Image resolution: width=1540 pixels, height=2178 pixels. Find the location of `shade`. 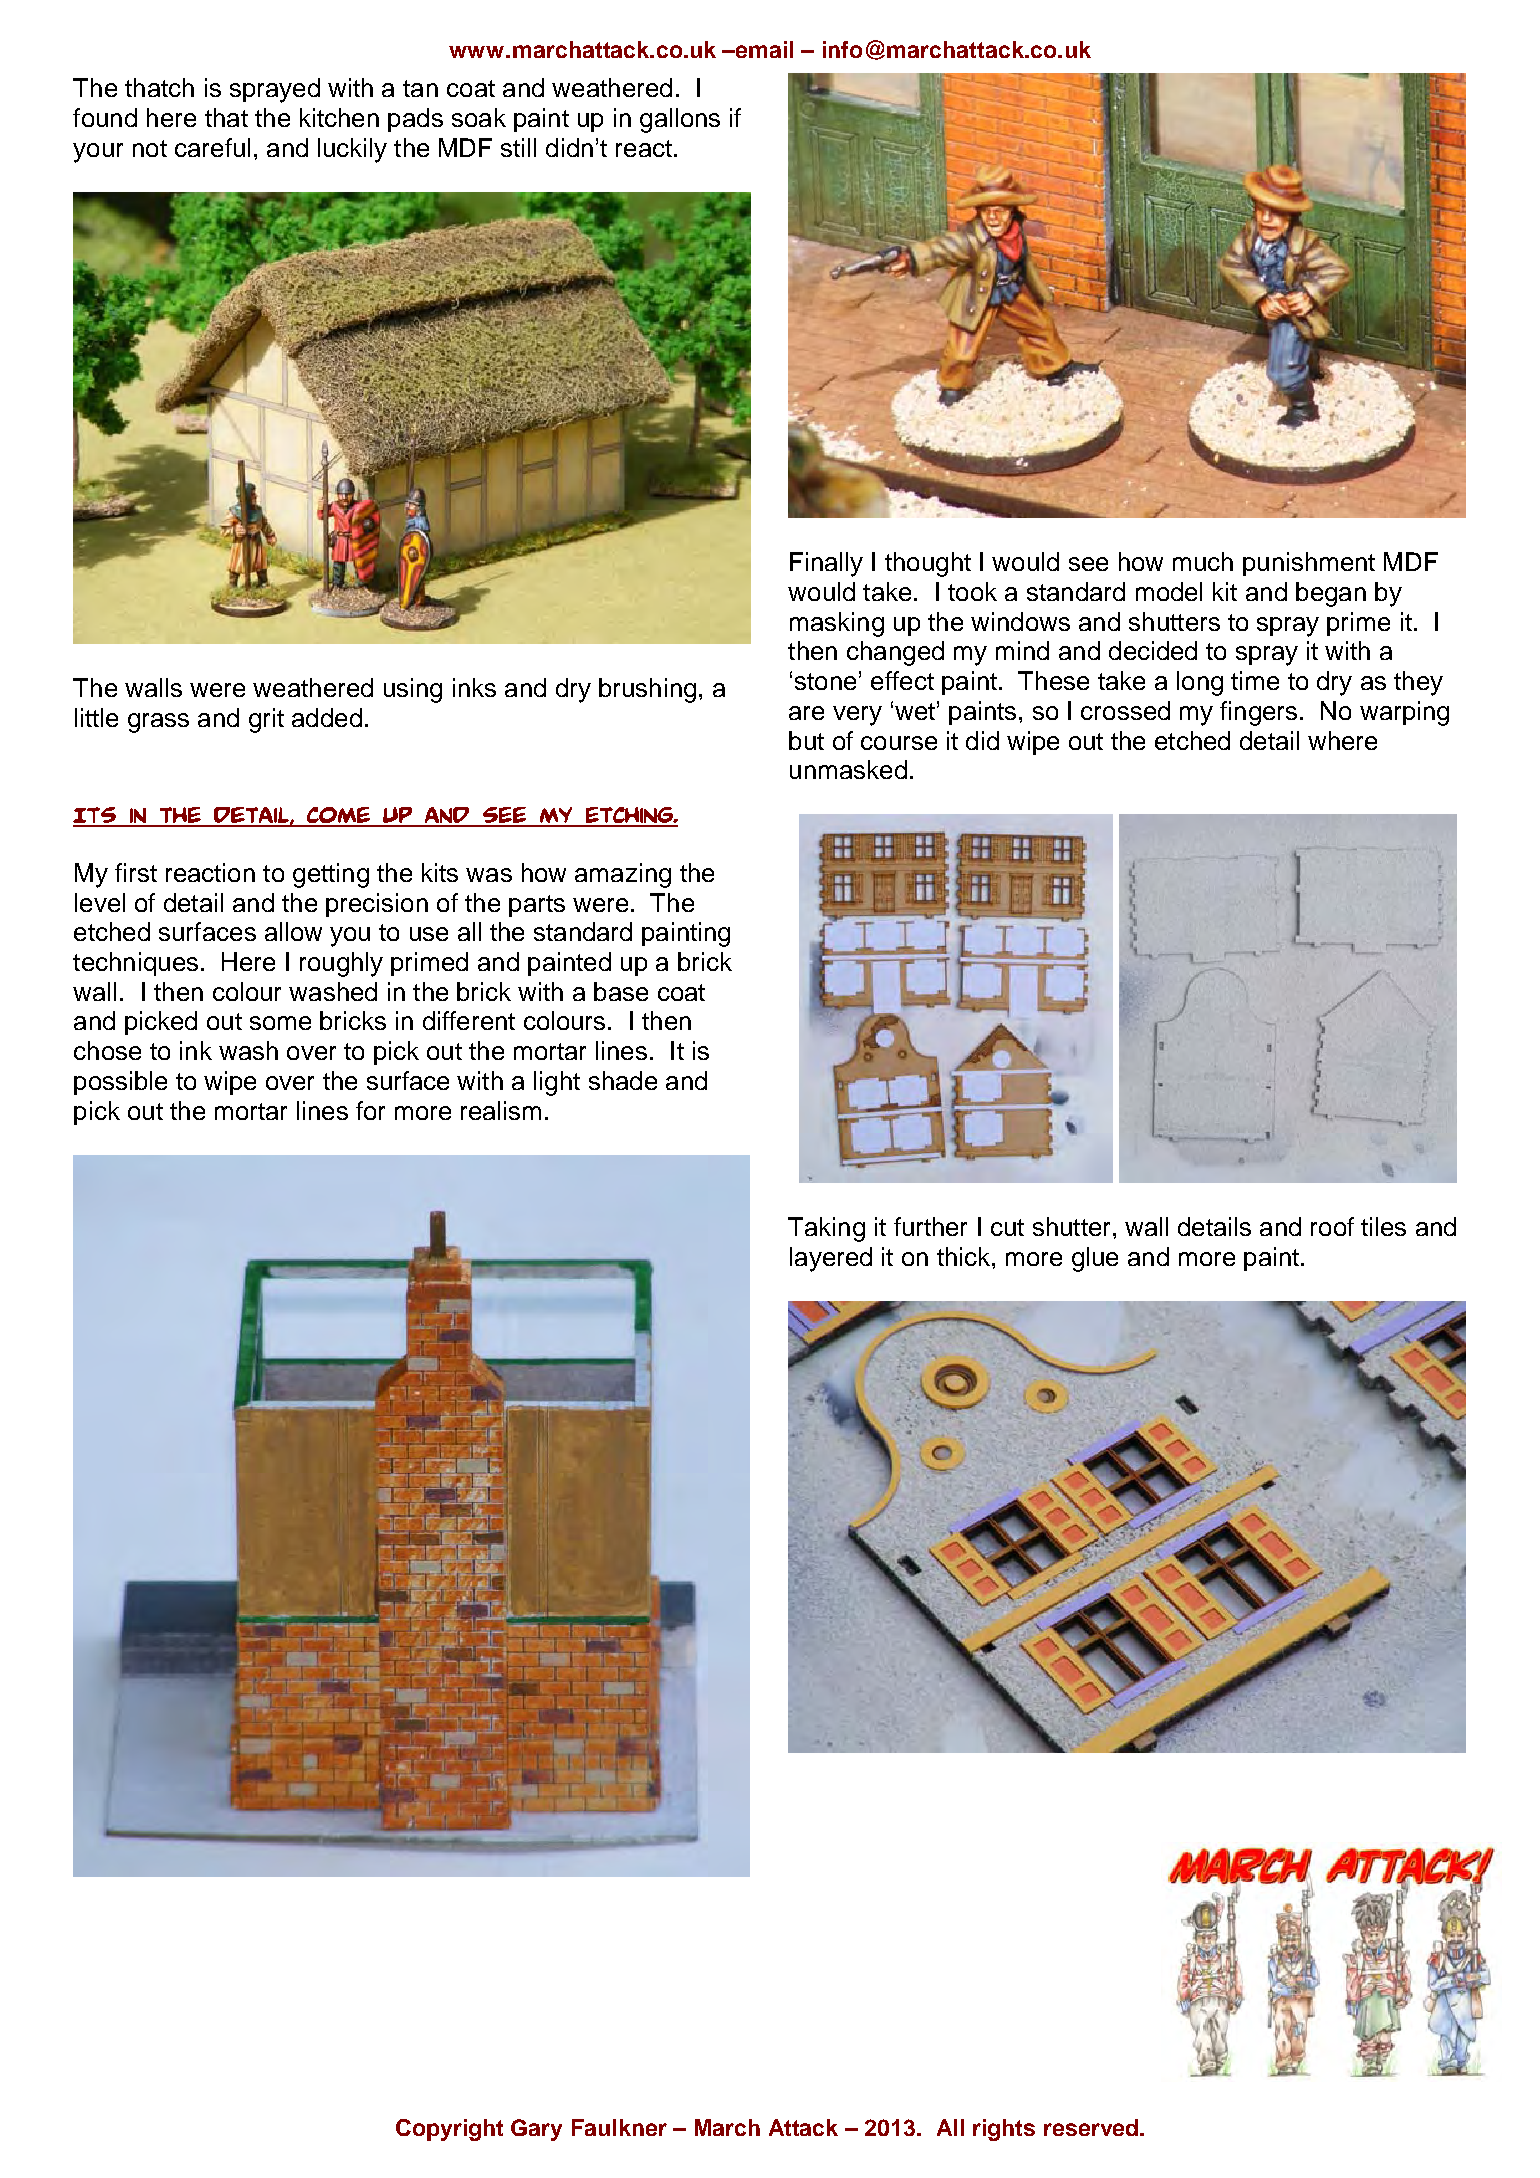

shade is located at coordinates (623, 1080).
